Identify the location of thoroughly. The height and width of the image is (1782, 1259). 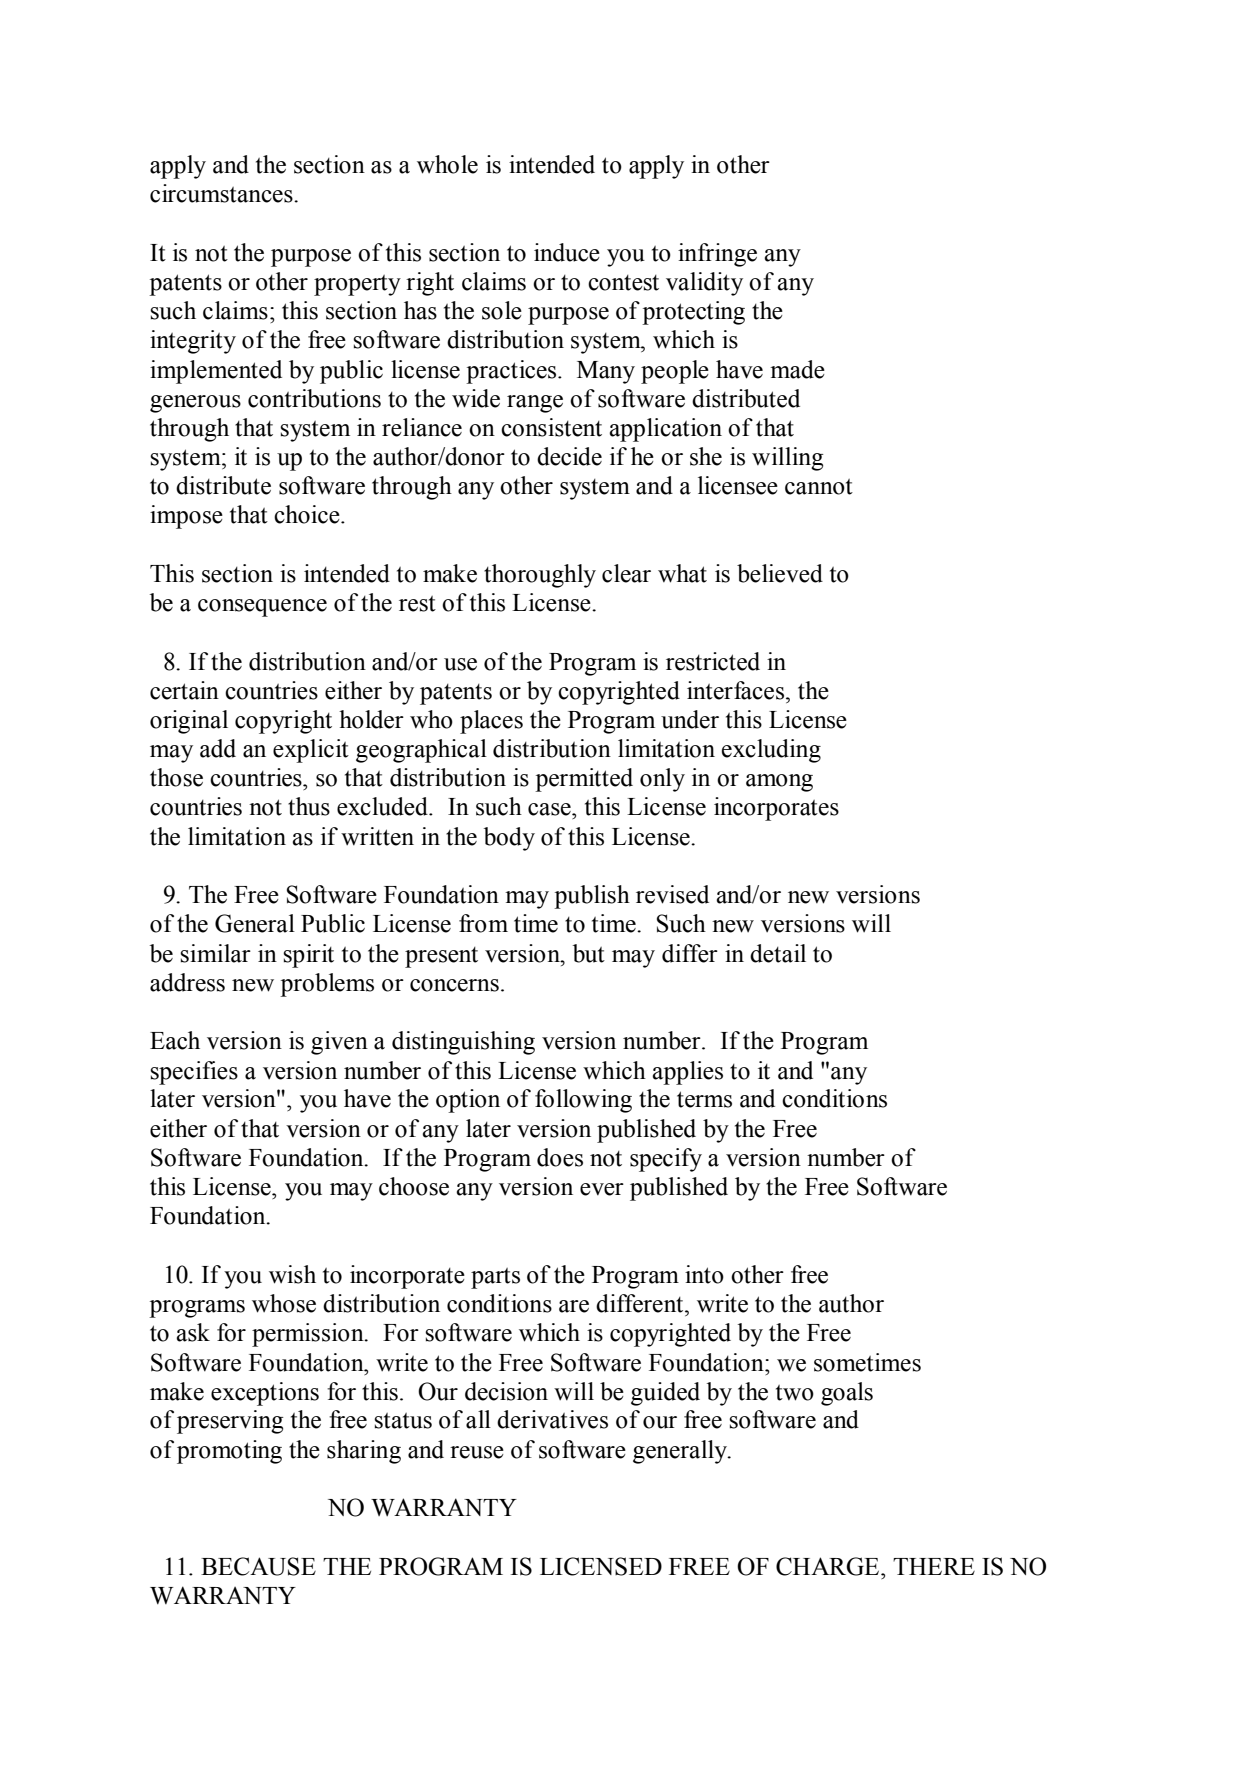
(540, 576).
